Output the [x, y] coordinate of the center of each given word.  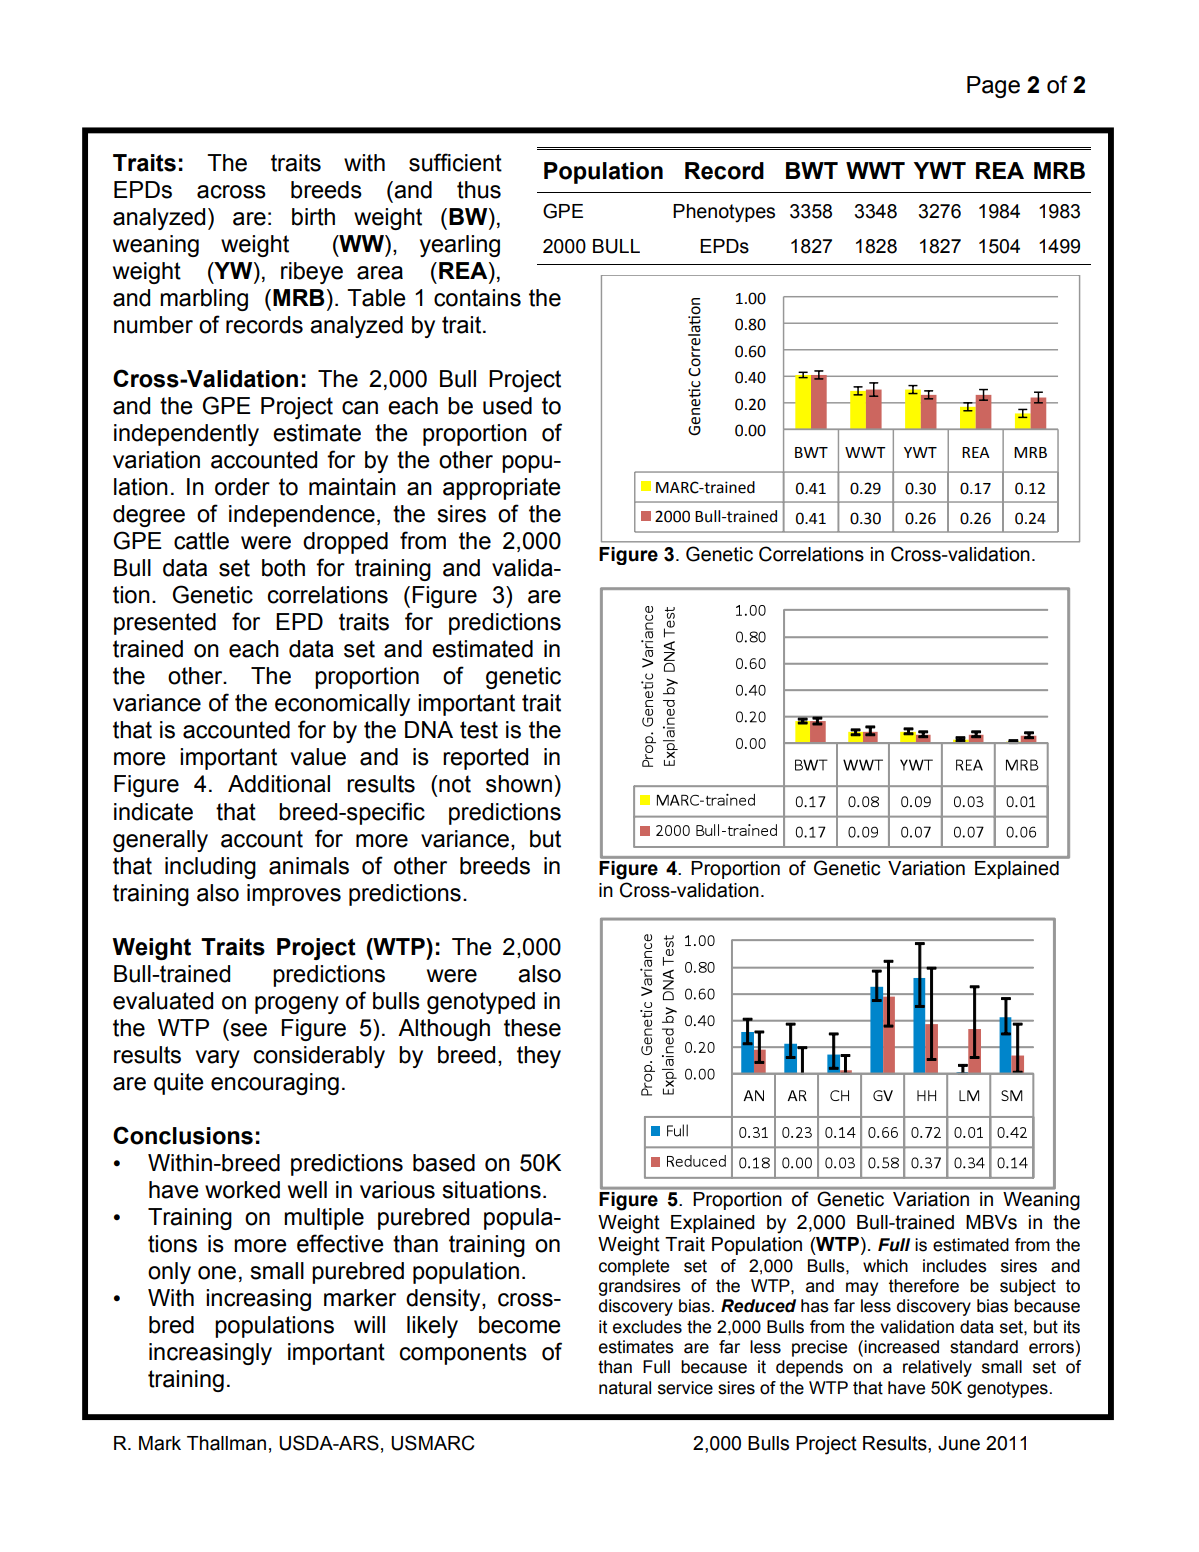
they [539, 1057]
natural [625, 1388]
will [369, 1324]
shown [519, 784]
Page [993, 87]
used [507, 406]
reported [485, 759]
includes [955, 1266]
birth [313, 217]
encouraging [275, 1084]
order [242, 487]
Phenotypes [724, 213]
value [318, 757]
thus [479, 190]
